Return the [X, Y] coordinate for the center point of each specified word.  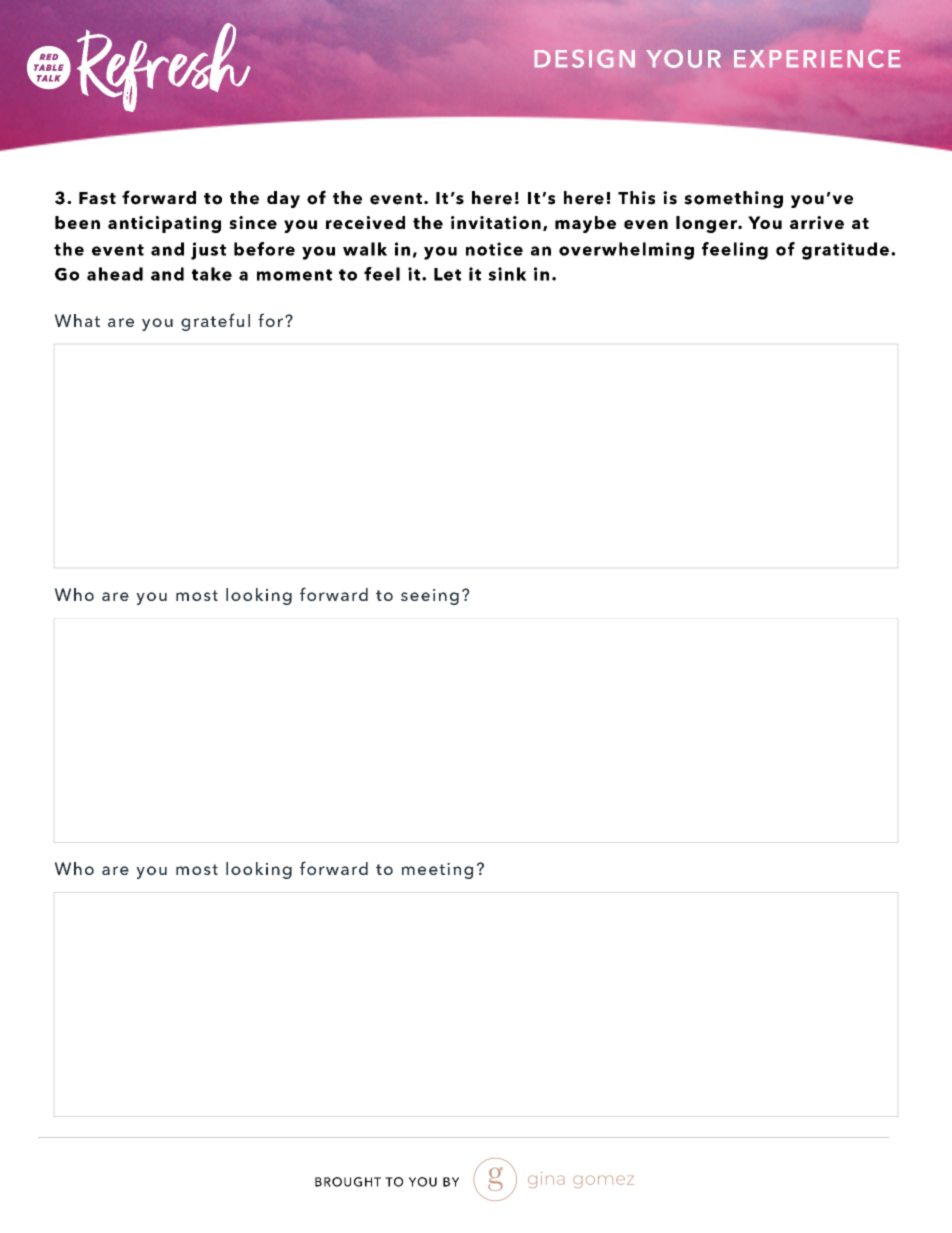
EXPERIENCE [817, 59]
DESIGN [585, 59]
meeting [437, 871]
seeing [430, 597]
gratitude [845, 251]
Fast [97, 198]
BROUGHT [348, 1182]
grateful [215, 322]
